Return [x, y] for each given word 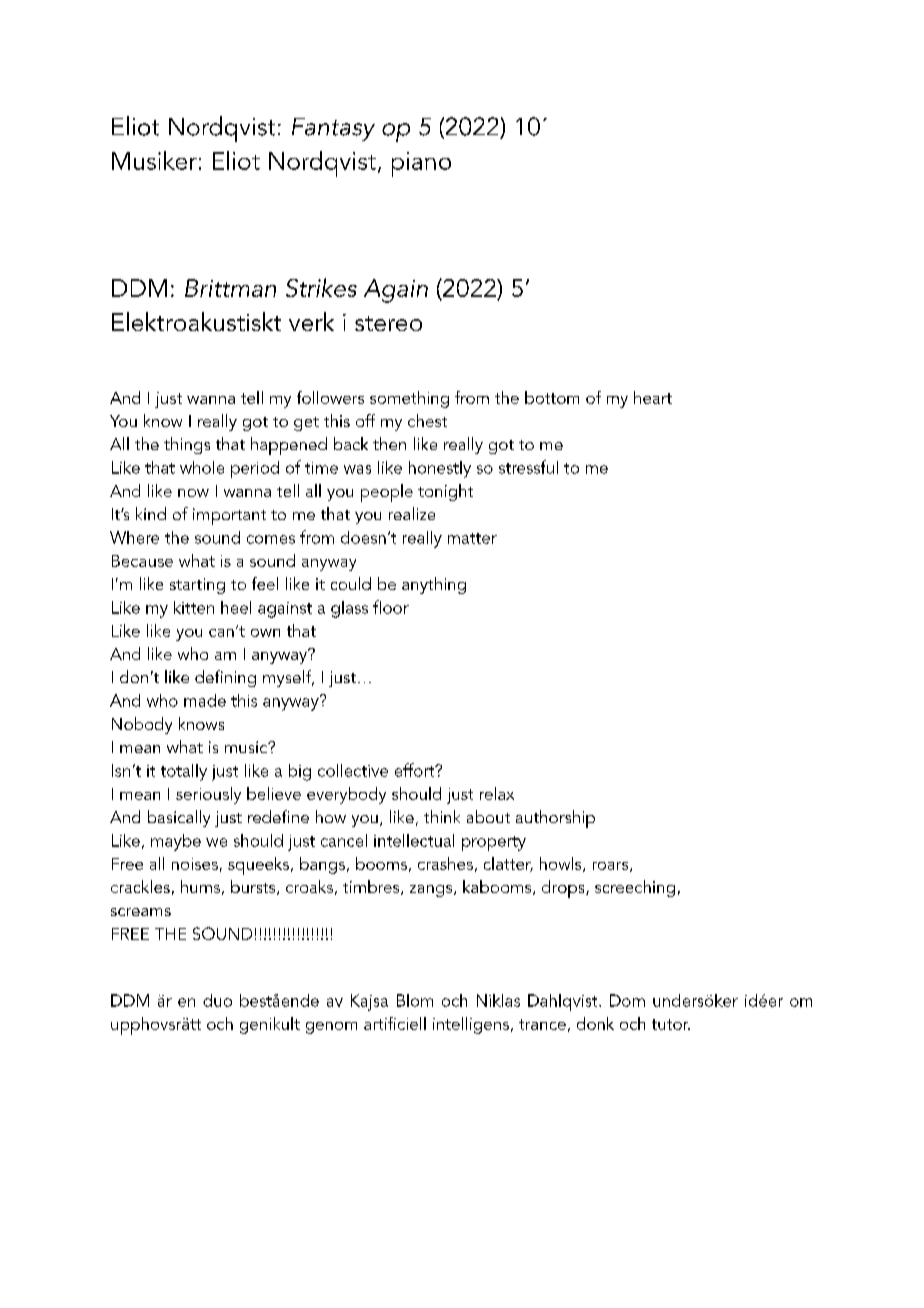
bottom [552, 397]
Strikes [321, 287]
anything [434, 585]
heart [653, 397]
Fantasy [333, 129]
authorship [555, 819]
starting [197, 586]
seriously [208, 795]
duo [217, 1000]
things [187, 445]
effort [416, 770]
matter [472, 538]
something [409, 399]
